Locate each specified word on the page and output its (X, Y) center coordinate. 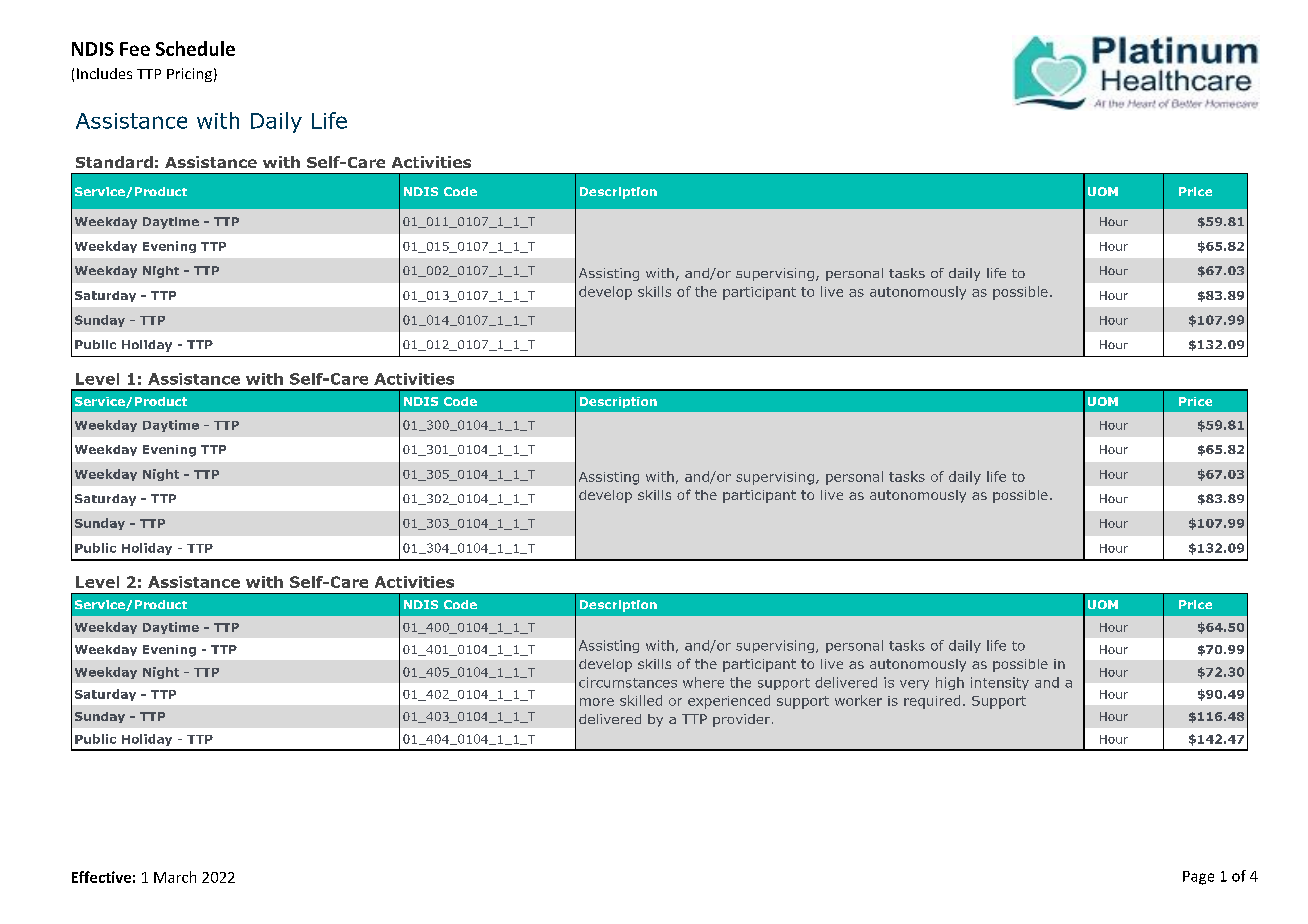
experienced (729, 702)
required (932, 702)
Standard (114, 162)
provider (741, 720)
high (950, 683)
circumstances (628, 682)
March (175, 877)
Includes (104, 73)
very (914, 685)
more (597, 702)
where (703, 682)
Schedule (195, 48)
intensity (1000, 683)
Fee (135, 49)
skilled (641, 700)
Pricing (189, 75)
